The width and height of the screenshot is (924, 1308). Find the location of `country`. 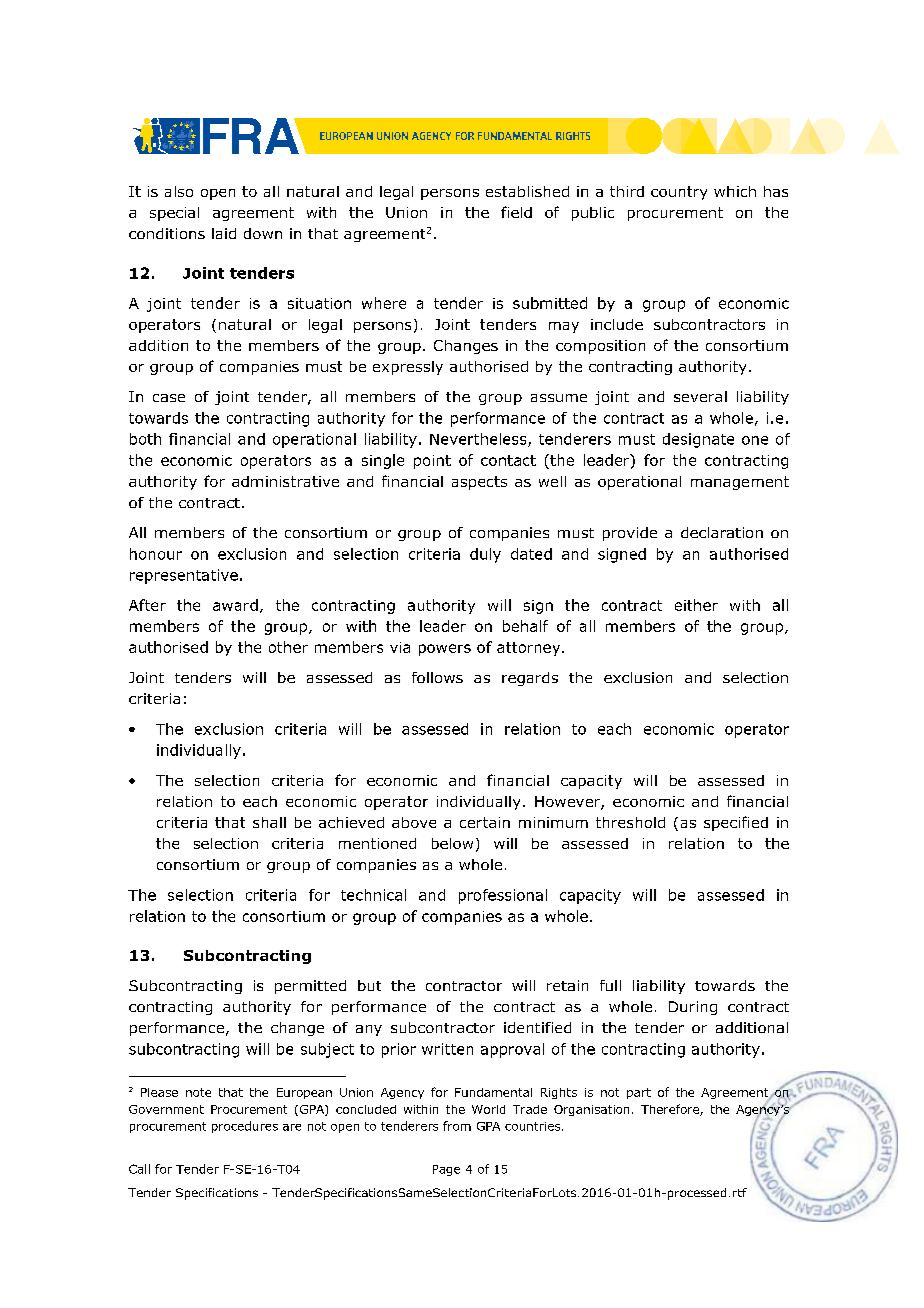

country is located at coordinates (679, 193).
